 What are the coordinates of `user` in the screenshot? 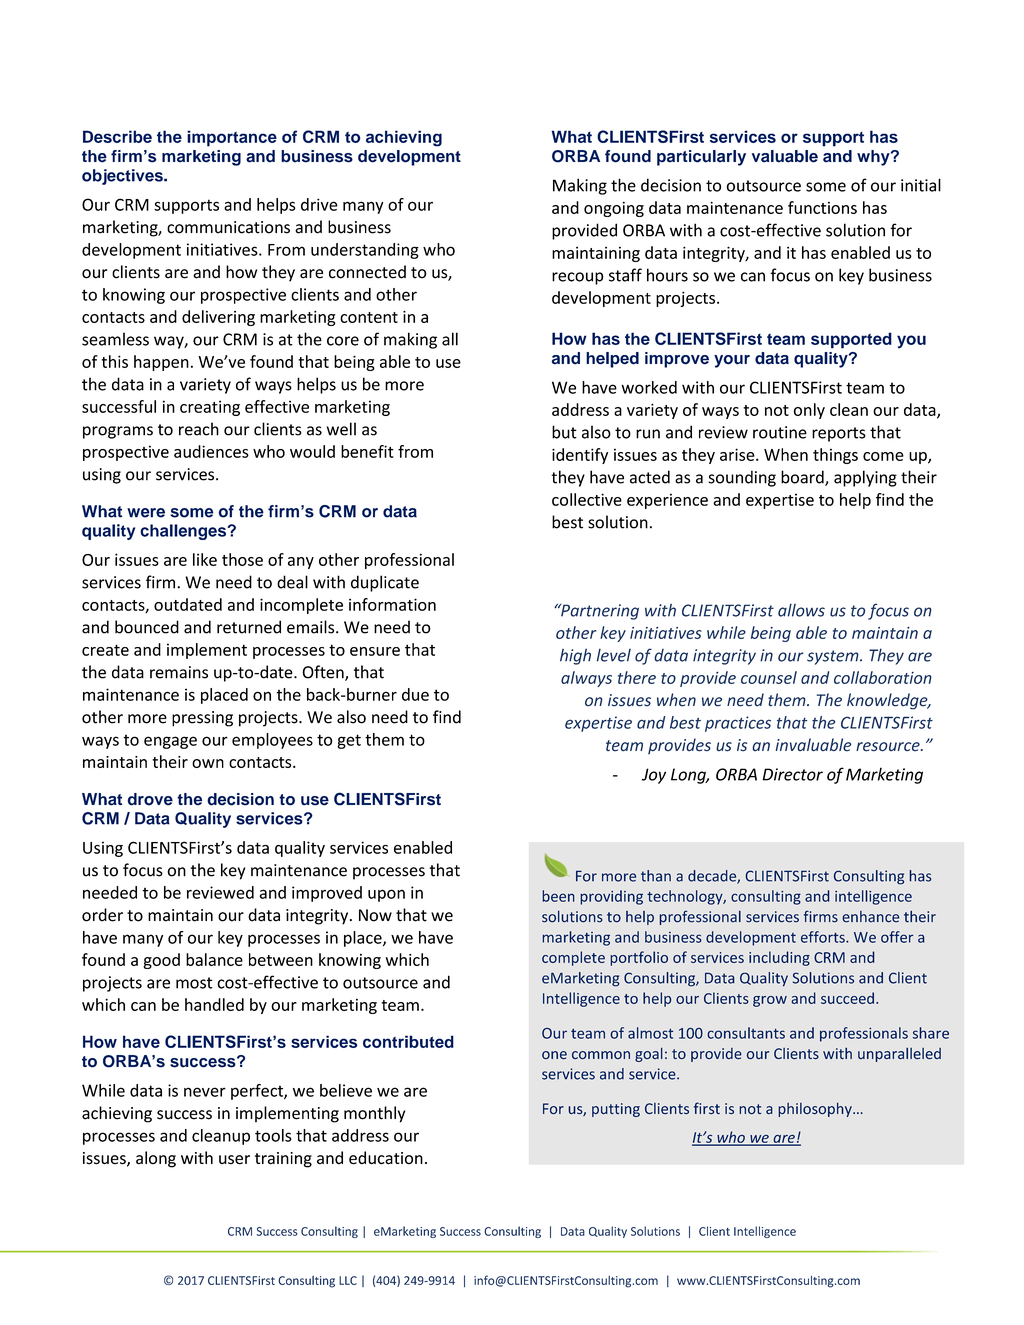 It's located at (234, 1160).
